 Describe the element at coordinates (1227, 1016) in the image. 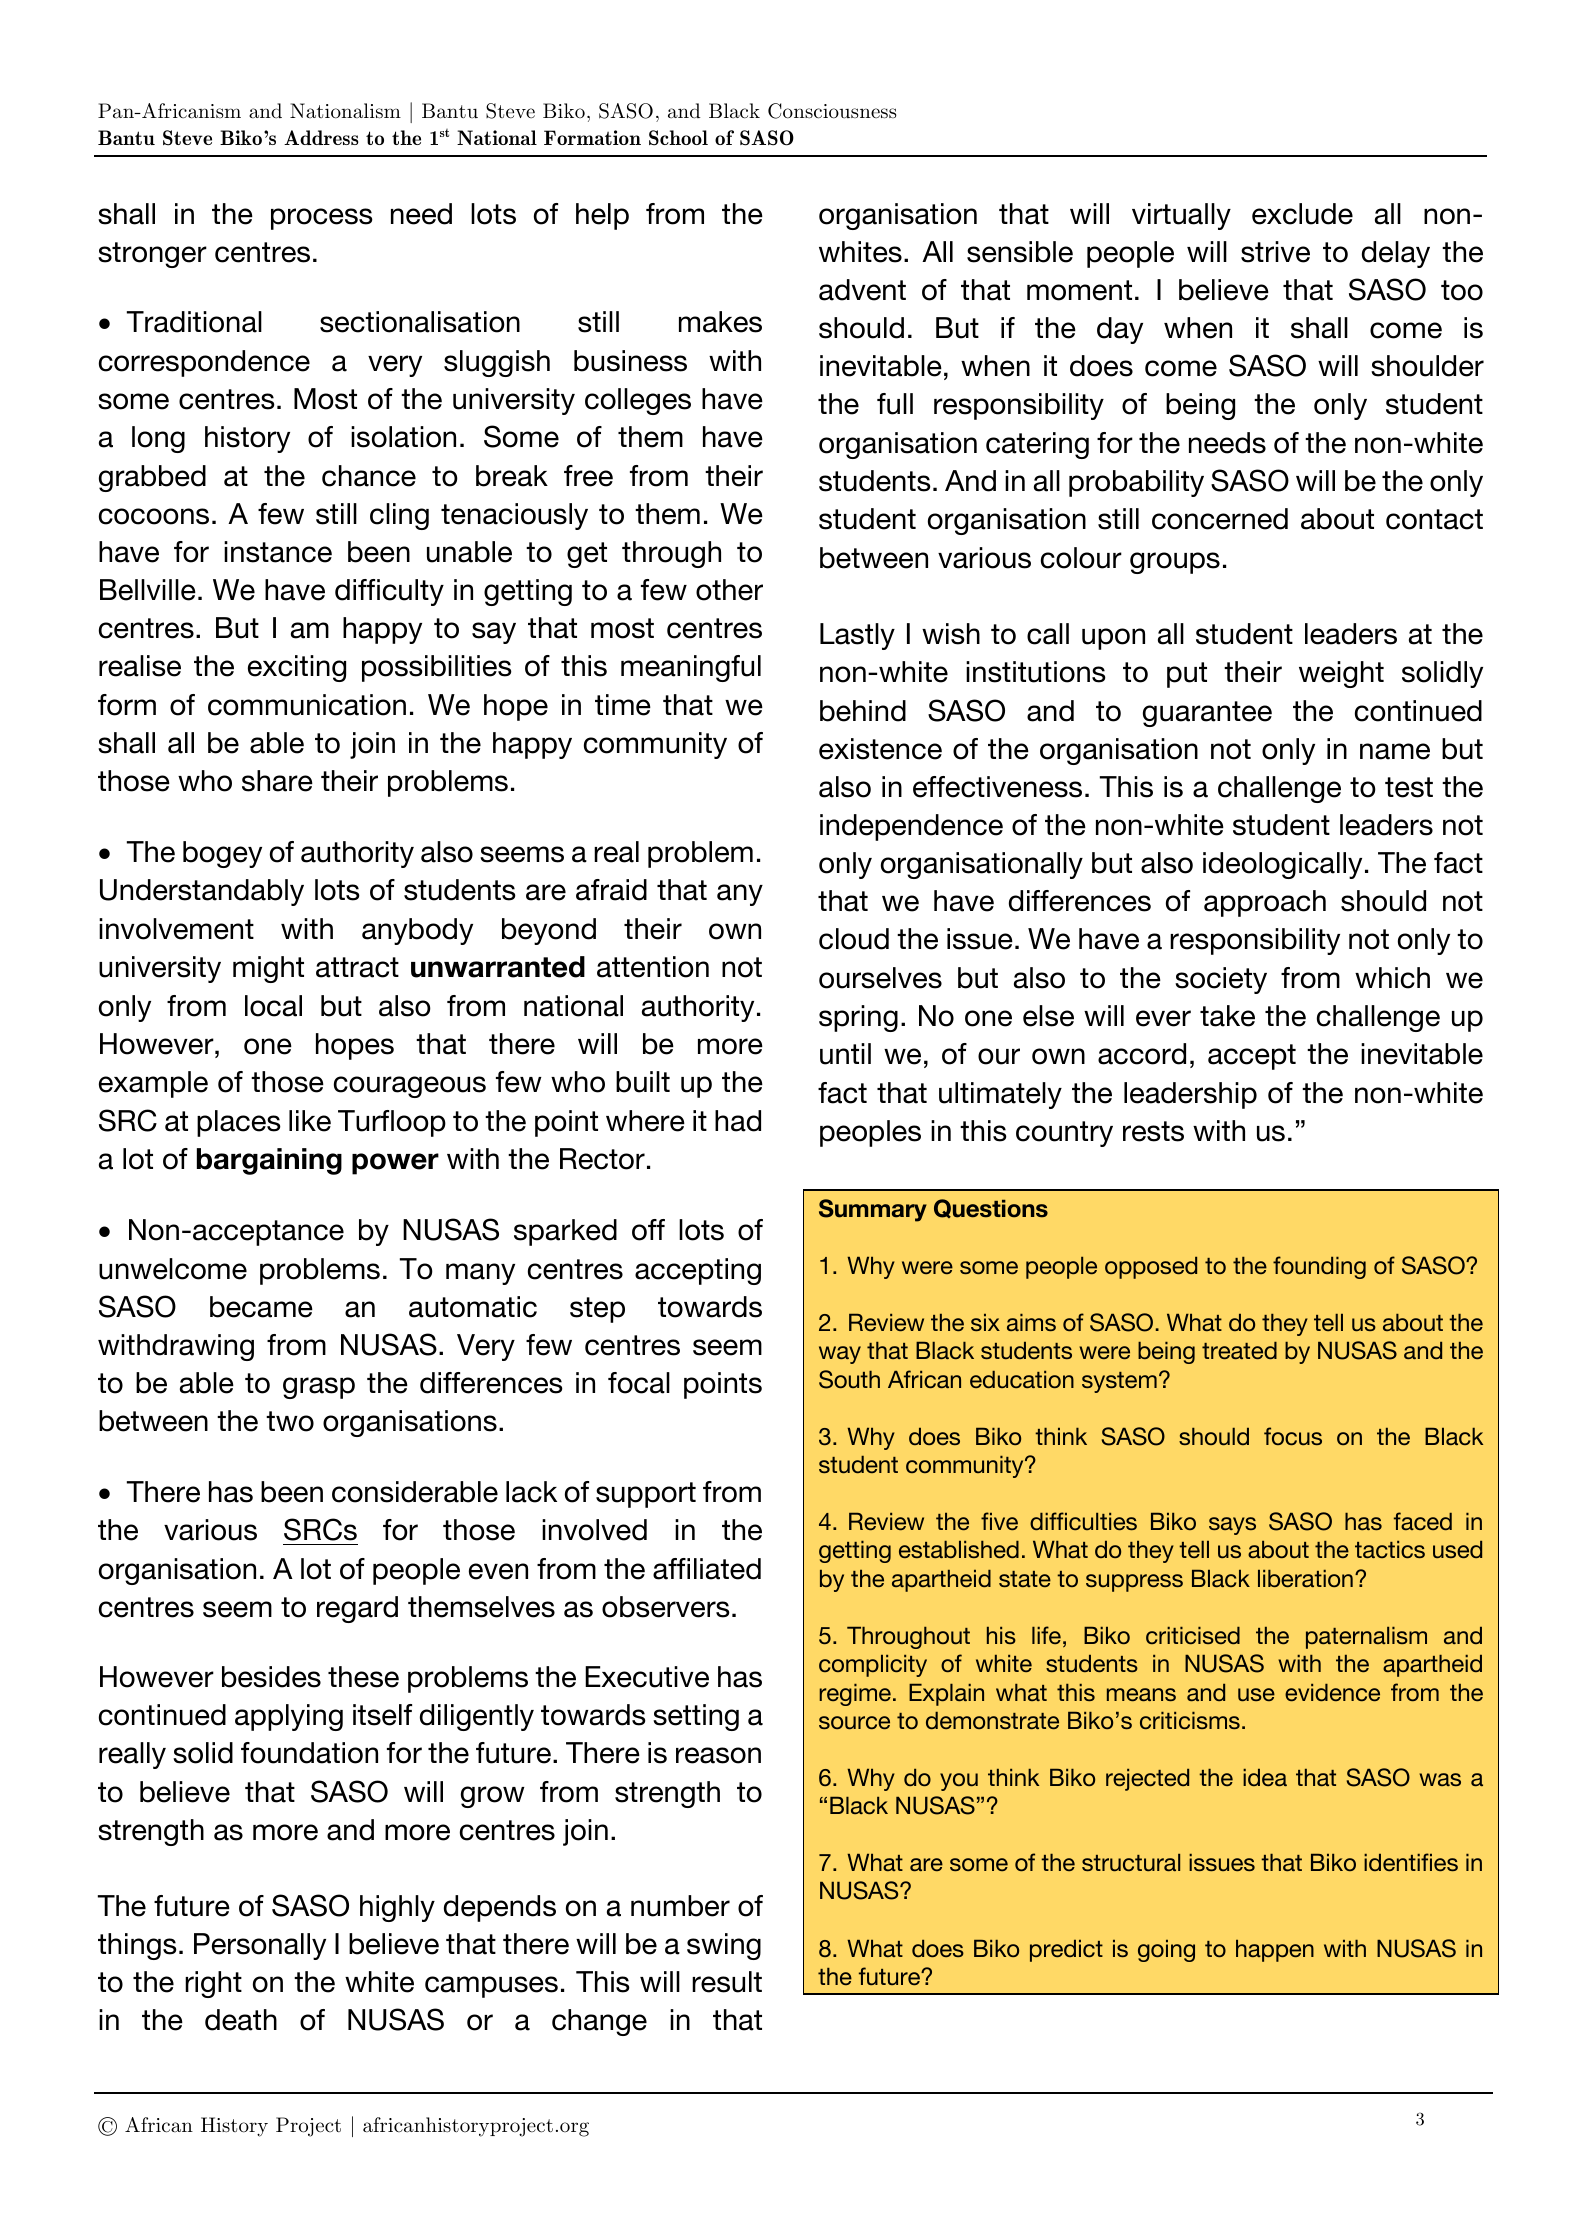

I see `take` at that location.
